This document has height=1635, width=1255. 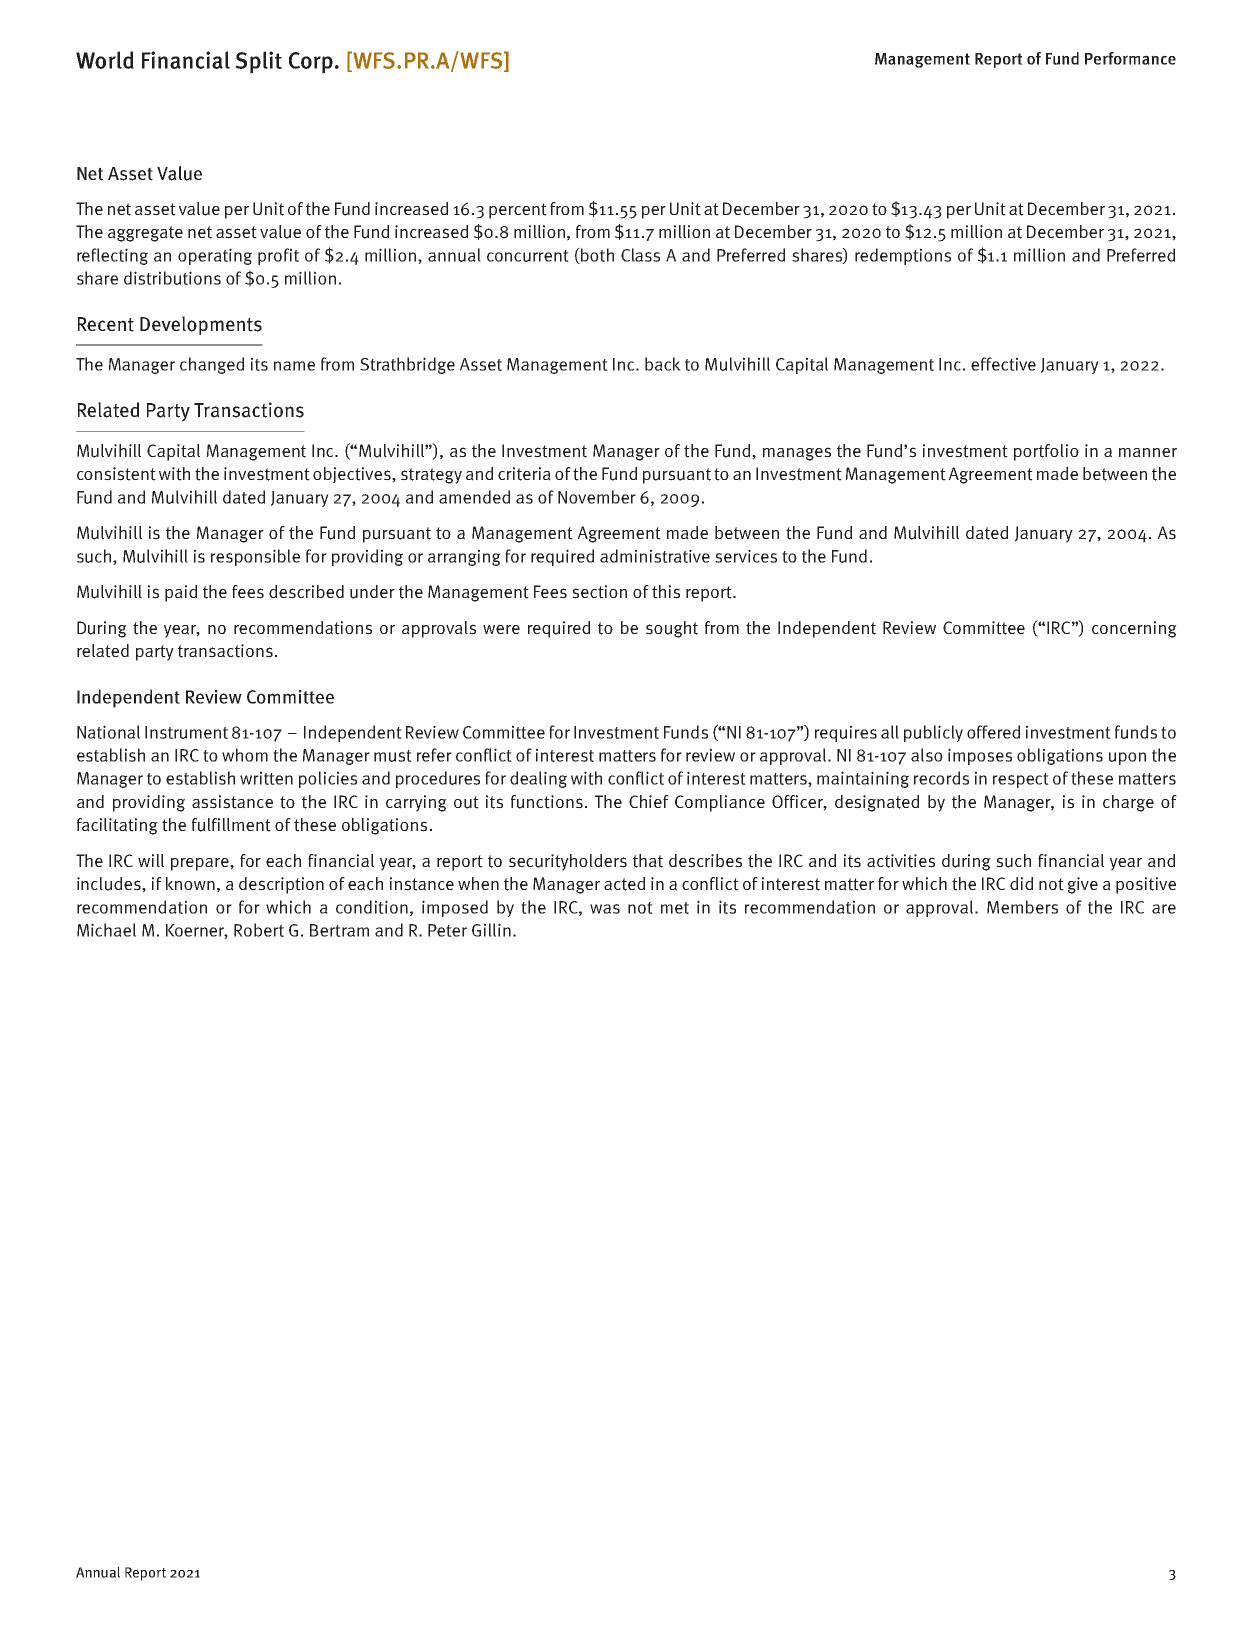 What do you see at coordinates (311, 63) in the document?
I see `Corp` at bounding box center [311, 63].
